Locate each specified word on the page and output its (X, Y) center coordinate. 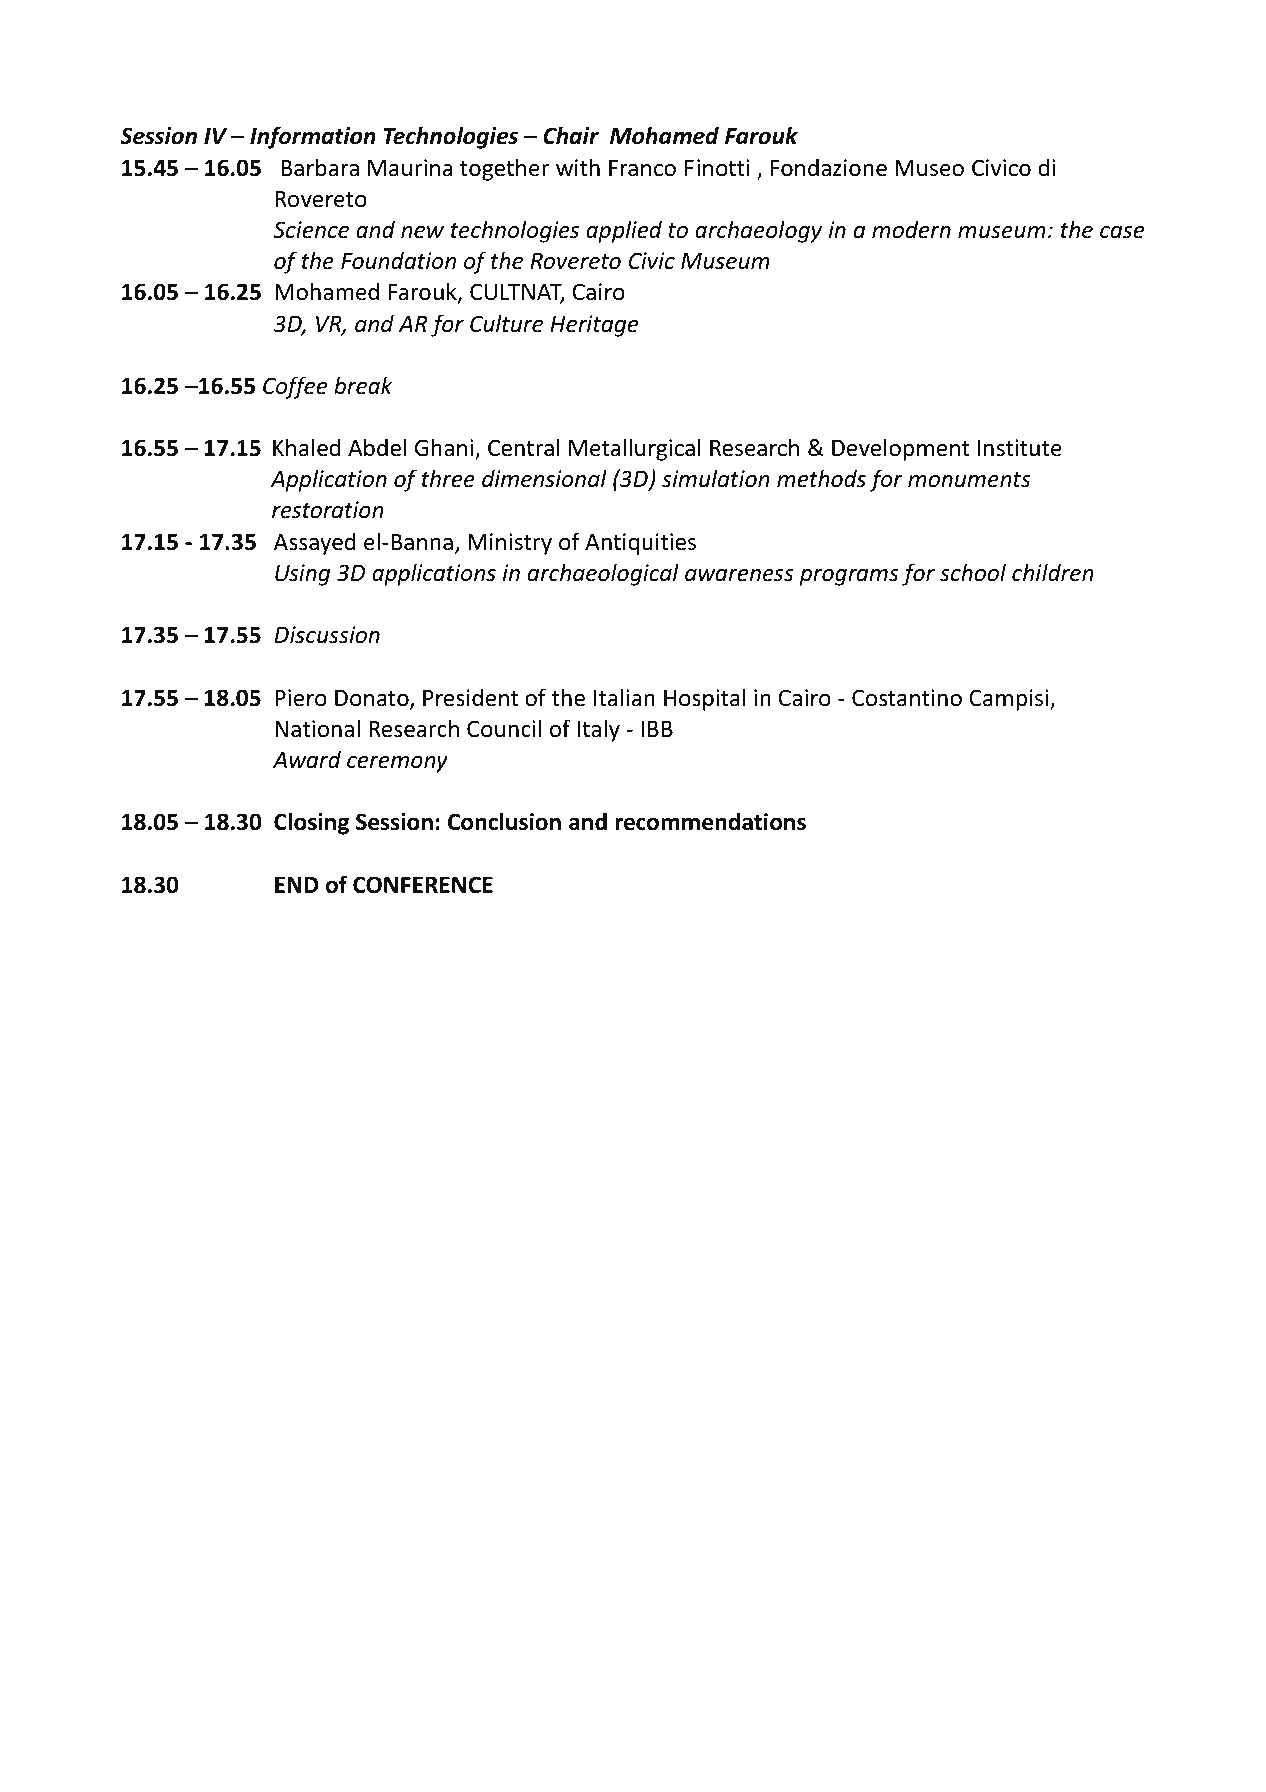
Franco (642, 168)
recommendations (710, 821)
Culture (506, 323)
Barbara (320, 167)
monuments (969, 480)
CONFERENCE (423, 885)
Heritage (594, 326)
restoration (328, 510)
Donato (373, 699)
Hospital (705, 699)
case (1122, 232)
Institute (1020, 448)
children (1053, 572)
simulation (716, 478)
